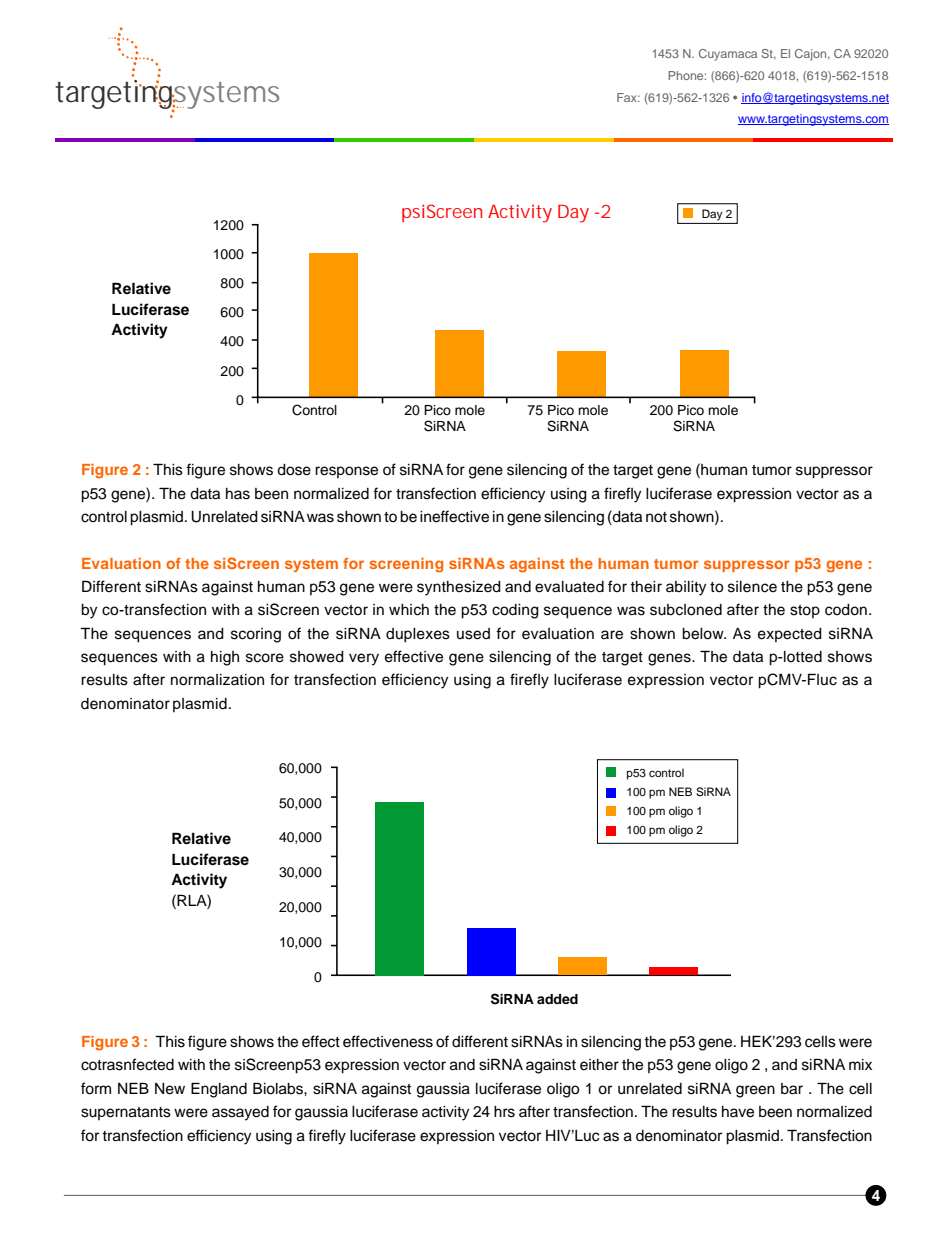  What do you see at coordinates (557, 999) in the screenshot?
I see `added` at bounding box center [557, 999].
